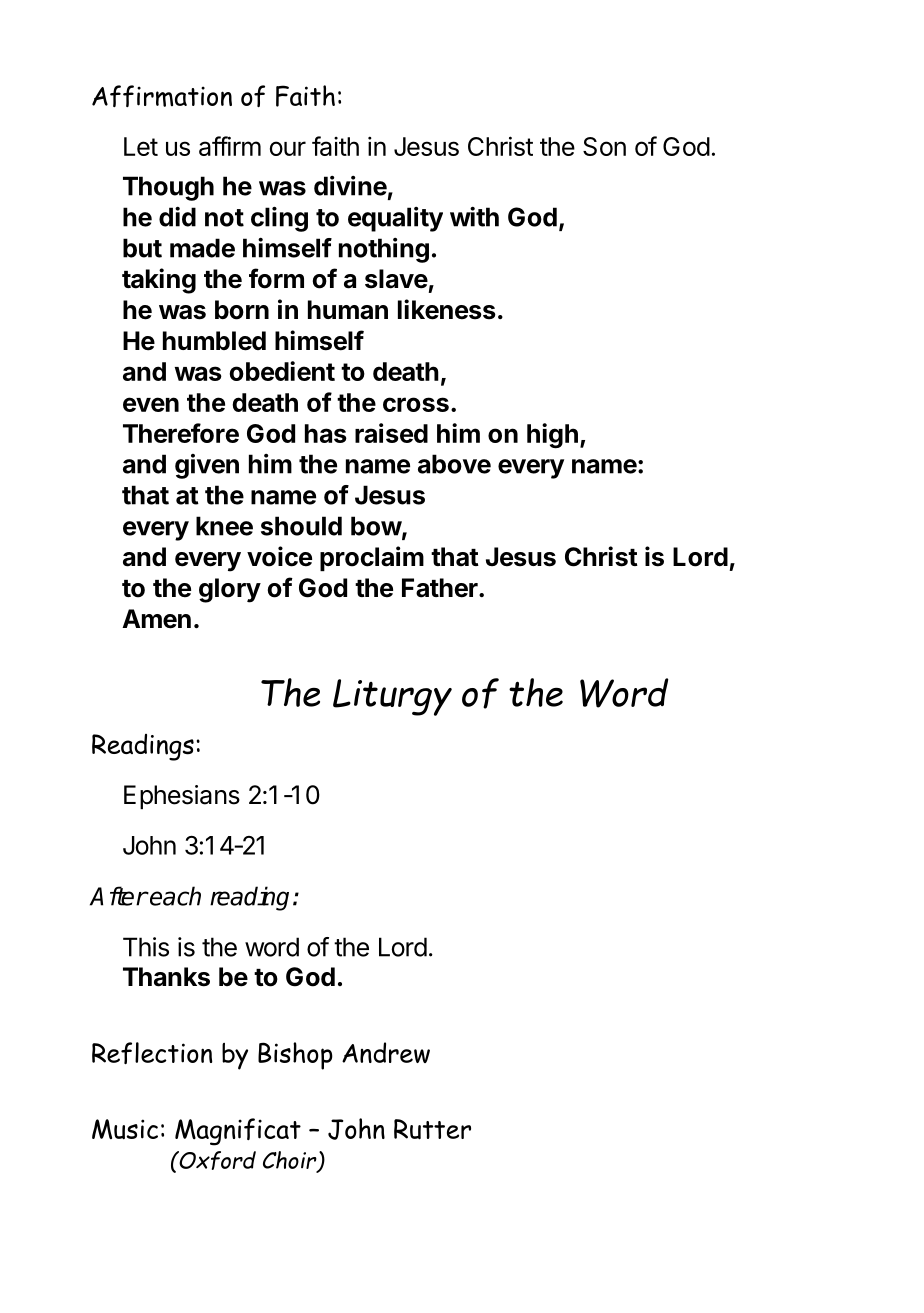 The width and height of the screenshot is (924, 1313). Describe the element at coordinates (604, 146) in the screenshot. I see `Son` at that location.
